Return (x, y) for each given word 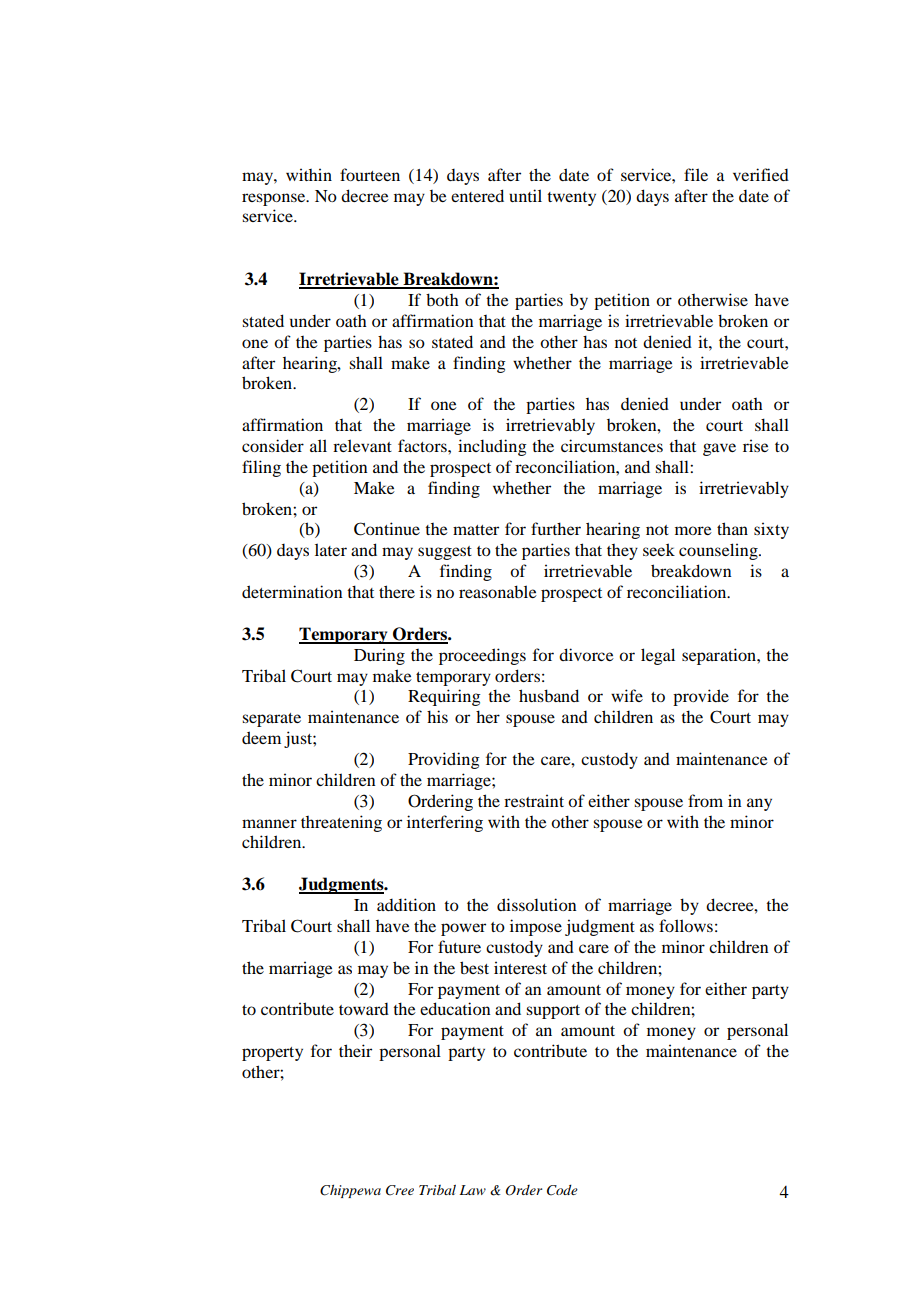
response (275, 199)
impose (536, 927)
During (379, 656)
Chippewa (350, 1191)
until (525, 195)
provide (701, 697)
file (696, 174)
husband (549, 695)
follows (686, 925)
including (492, 447)
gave (719, 449)
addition (406, 904)
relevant (362, 445)
